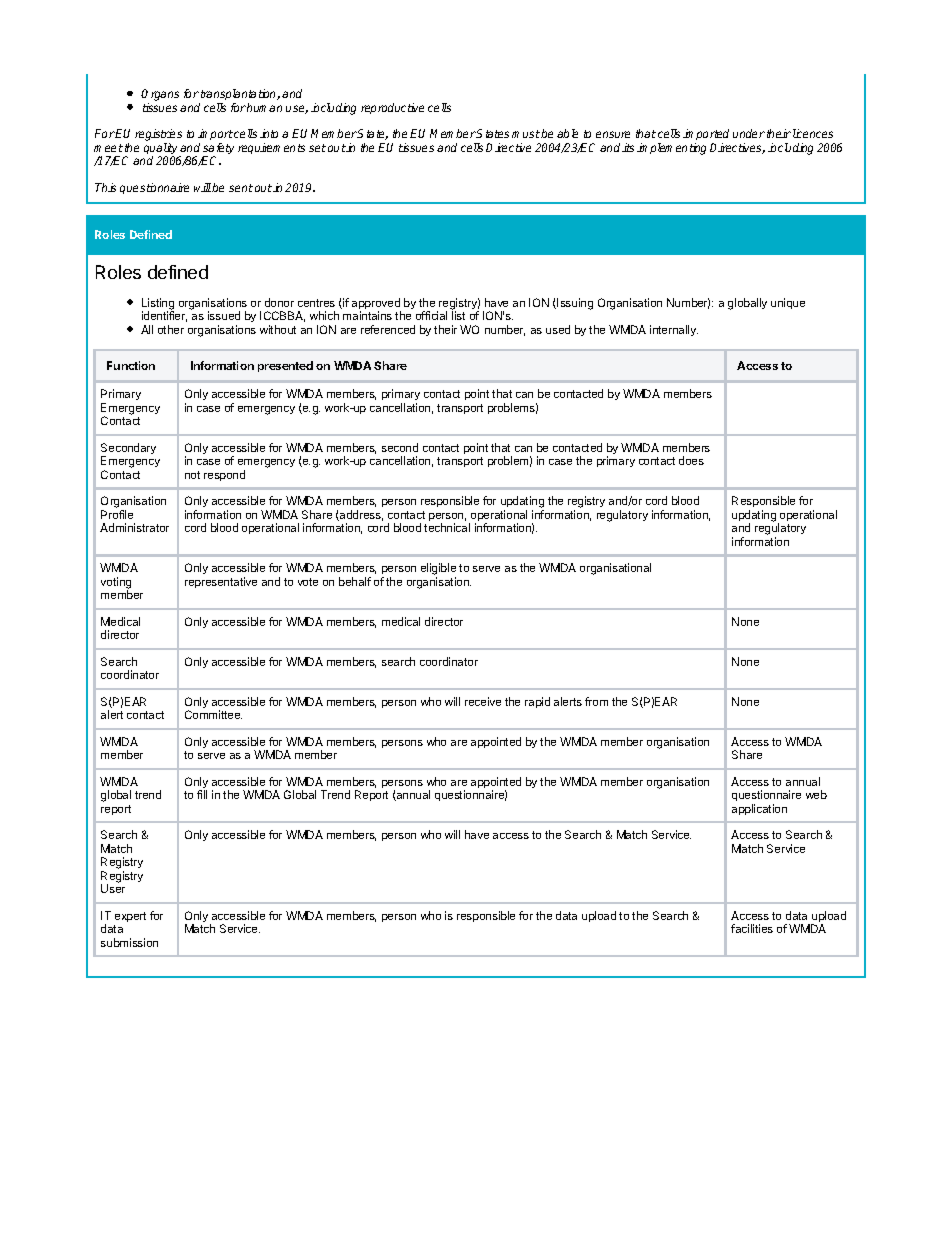  Describe the element at coordinates (483, 701) in the screenshot. I see `receive` at that location.
